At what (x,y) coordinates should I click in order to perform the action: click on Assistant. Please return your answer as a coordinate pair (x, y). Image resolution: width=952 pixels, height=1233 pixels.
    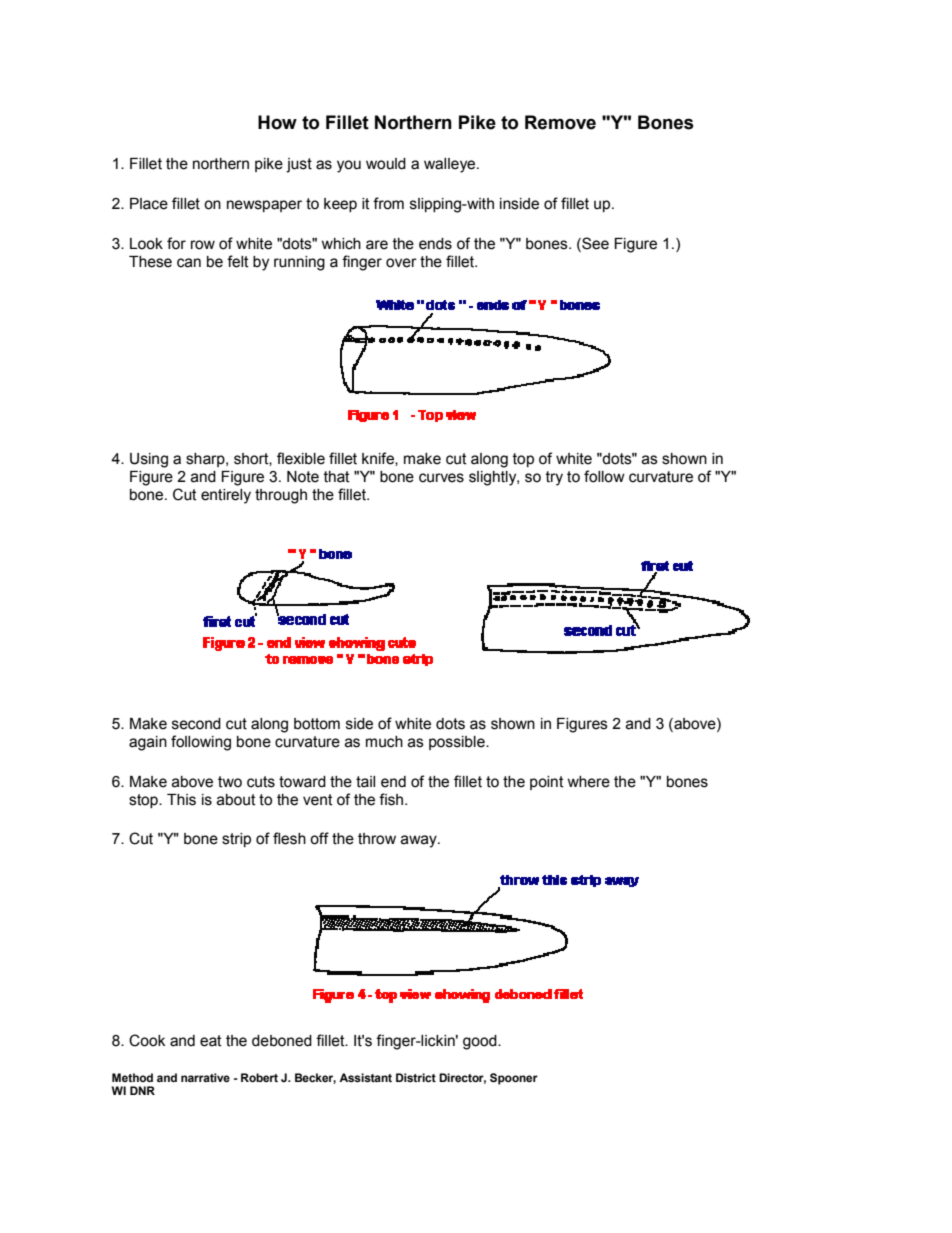
    Looking at the image, I should click on (365, 1077).
